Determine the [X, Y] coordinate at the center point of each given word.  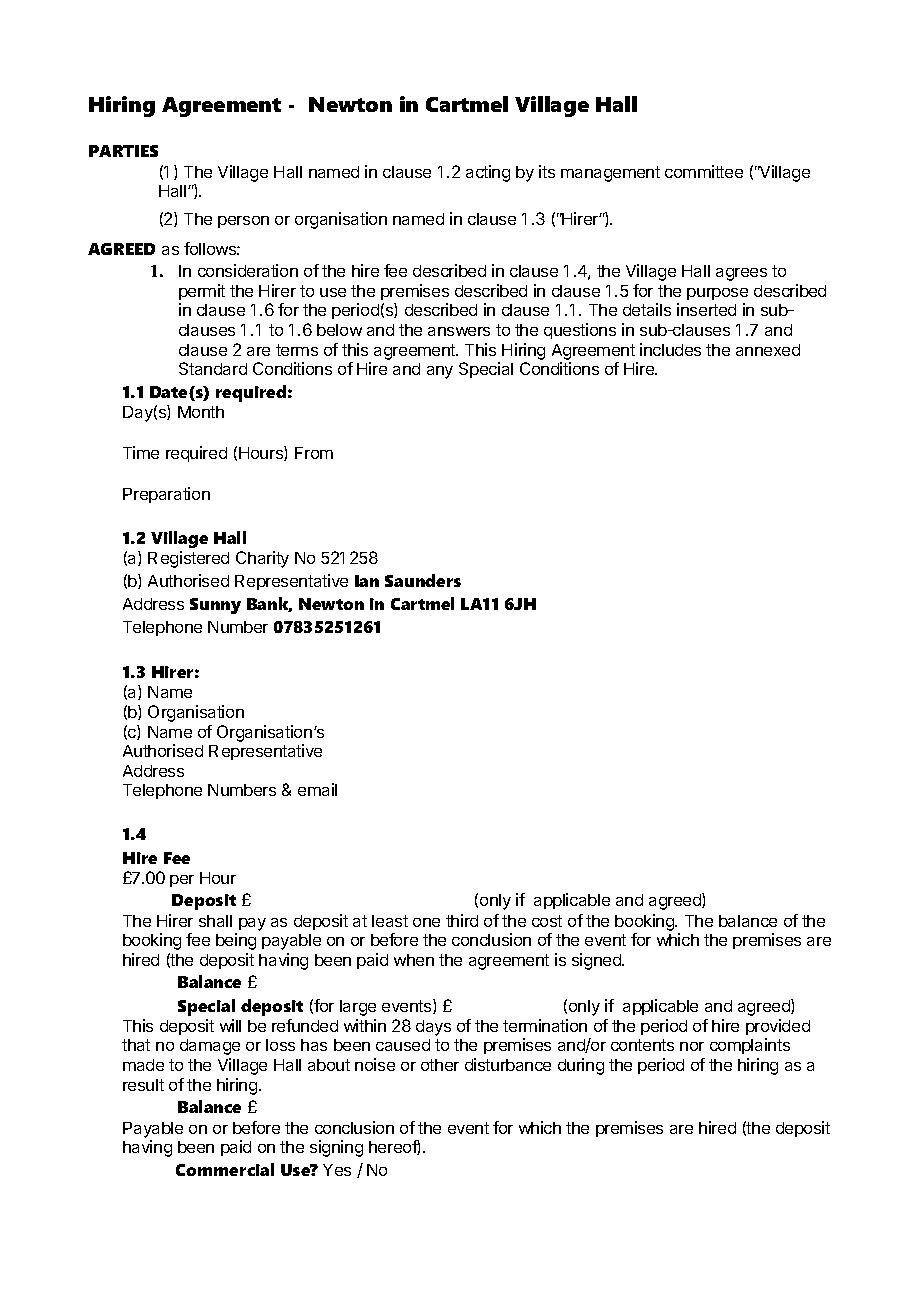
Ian [367, 581]
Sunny [215, 606]
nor [692, 1046]
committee [704, 171]
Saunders [423, 580]
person [243, 222]
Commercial [225, 1169]
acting [488, 173]
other [440, 1065]
